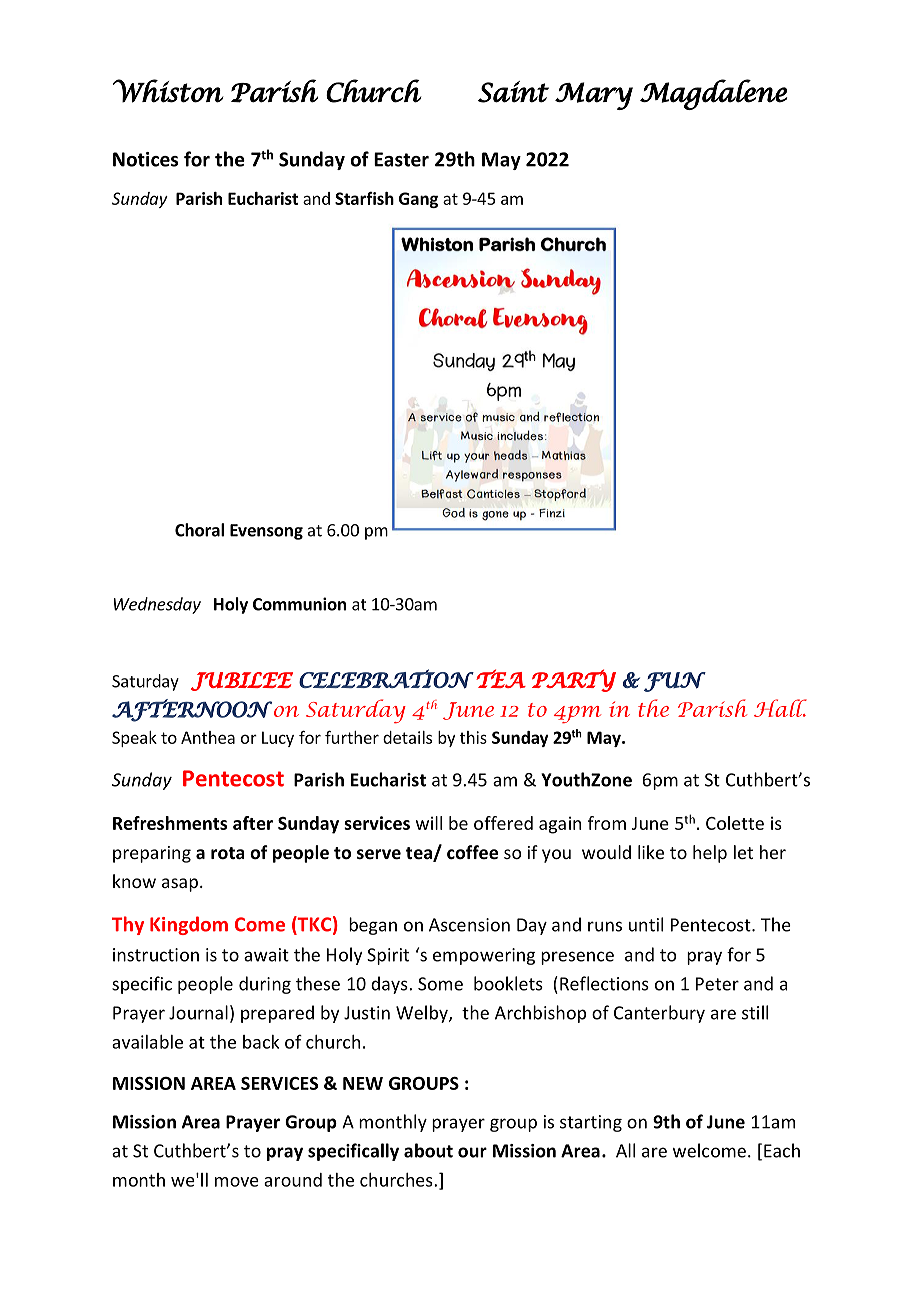 The image size is (924, 1308). Describe the element at coordinates (428, 1150) in the document. I see `about` at that location.
